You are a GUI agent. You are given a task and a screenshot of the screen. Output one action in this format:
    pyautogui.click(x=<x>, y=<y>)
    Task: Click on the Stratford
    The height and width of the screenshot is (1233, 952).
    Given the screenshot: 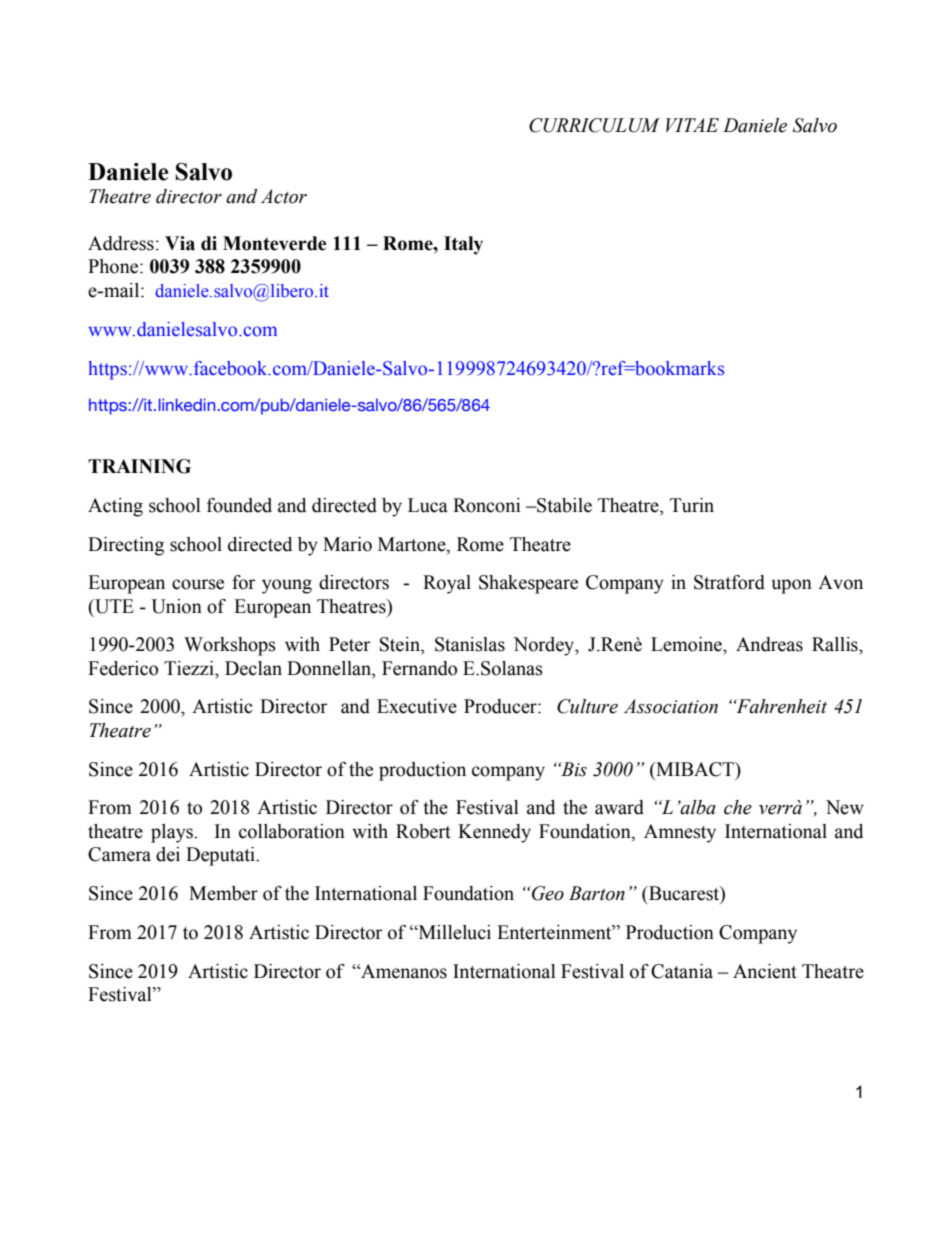 What is the action you would take?
    pyautogui.click(x=729, y=582)
